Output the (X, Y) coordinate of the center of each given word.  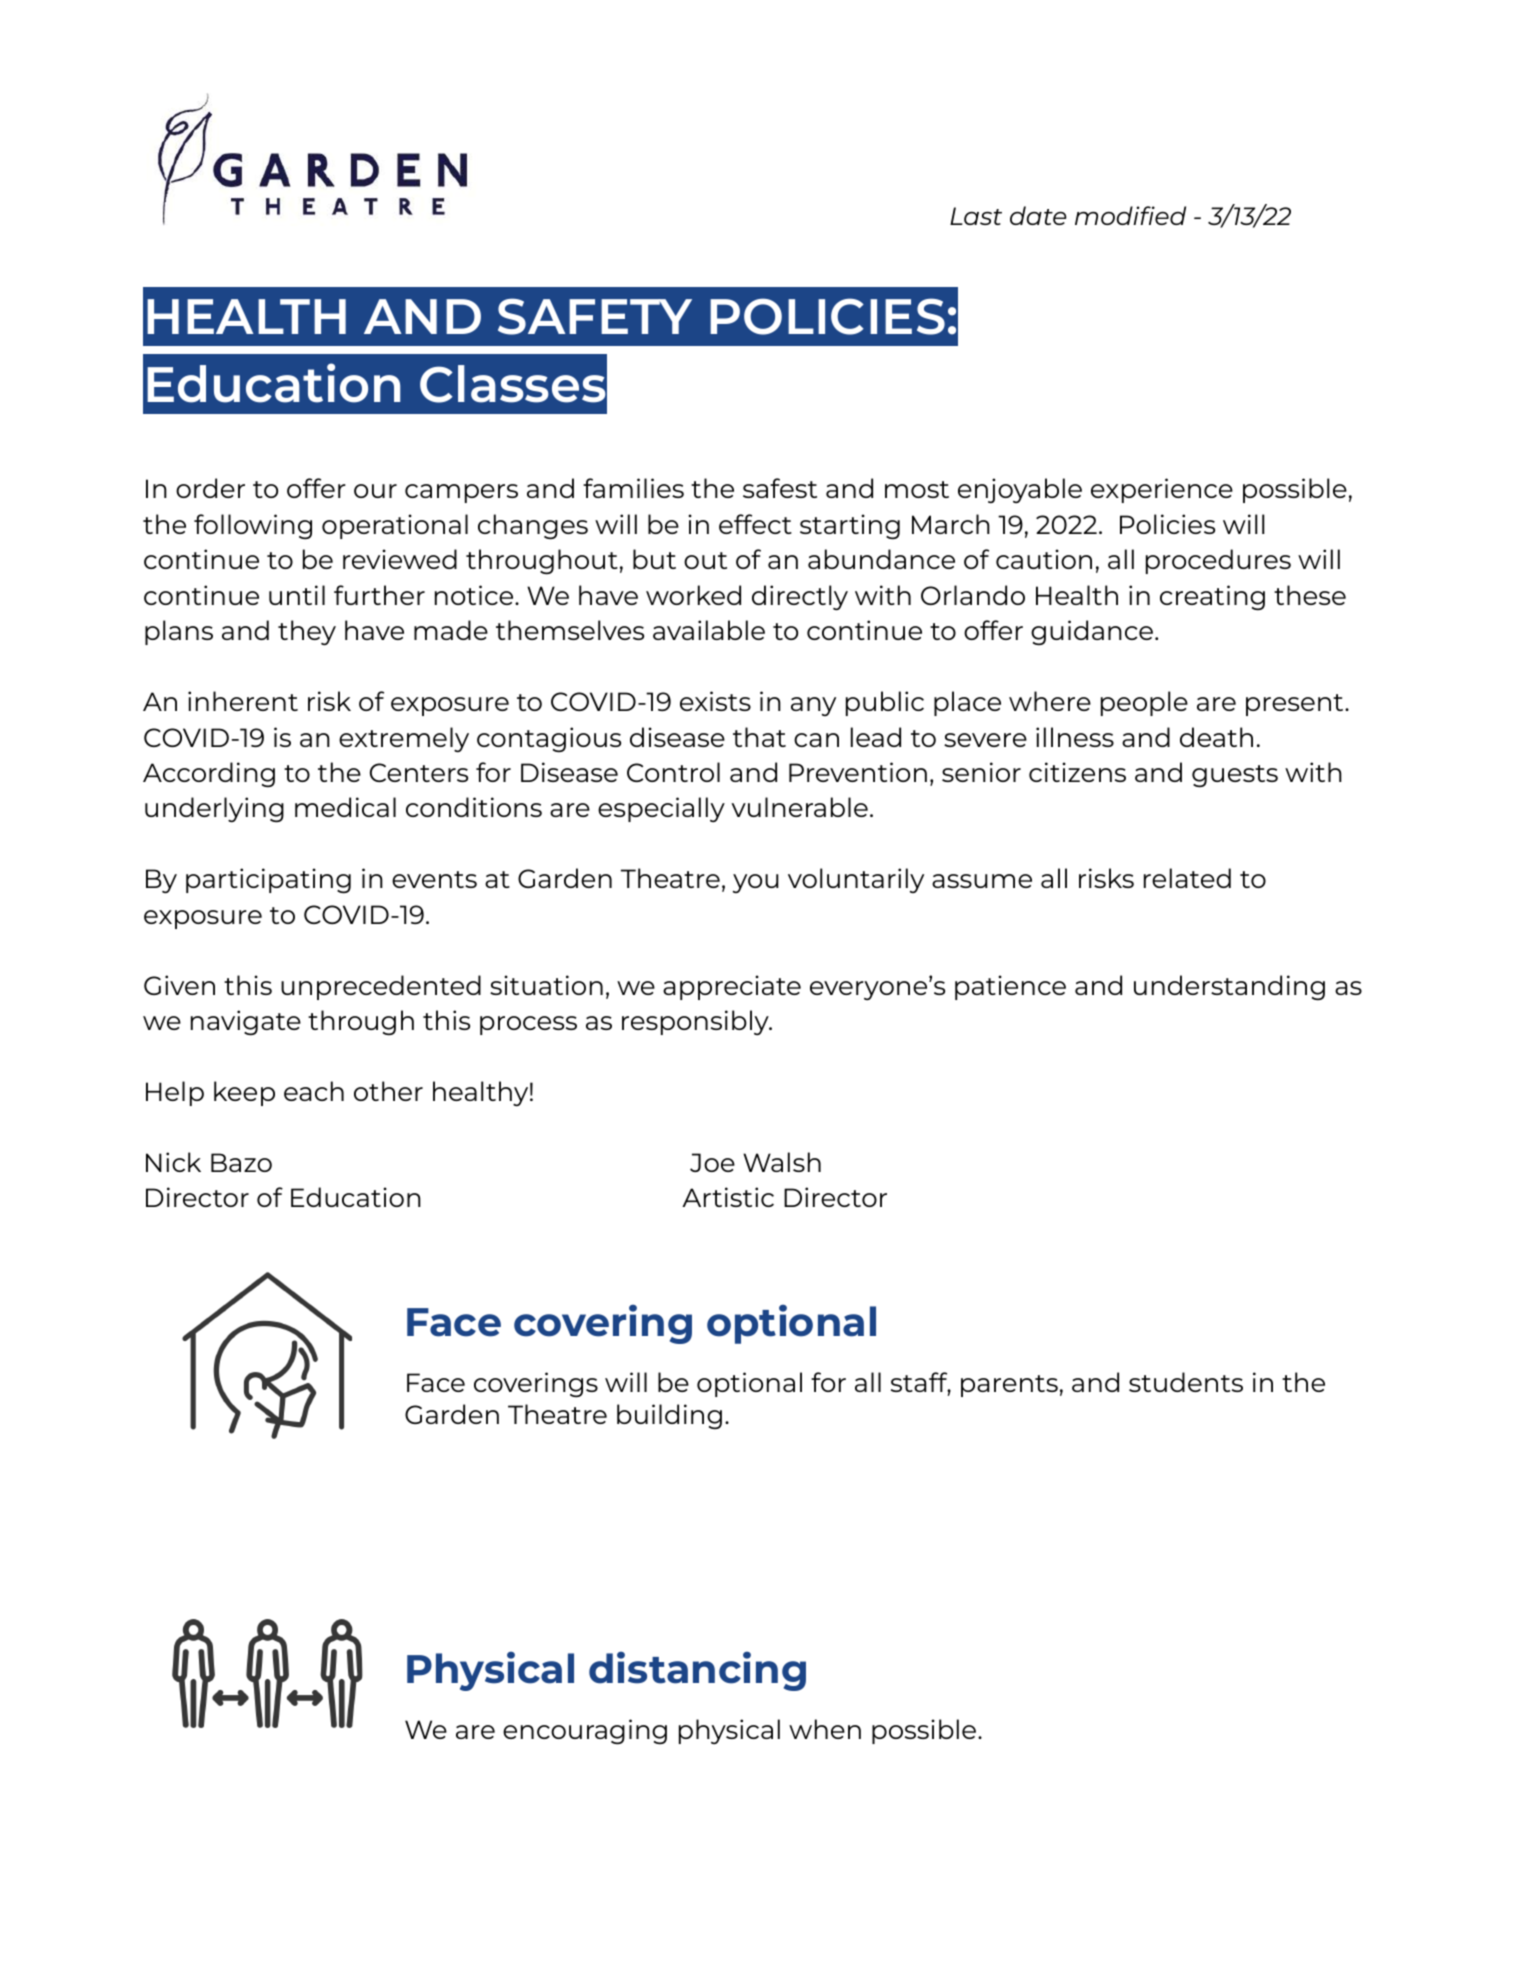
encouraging (585, 1731)
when (825, 1729)
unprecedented (381, 987)
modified (1130, 215)
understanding (1229, 987)
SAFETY (595, 316)
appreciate (732, 987)
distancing (697, 1671)
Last (976, 216)
